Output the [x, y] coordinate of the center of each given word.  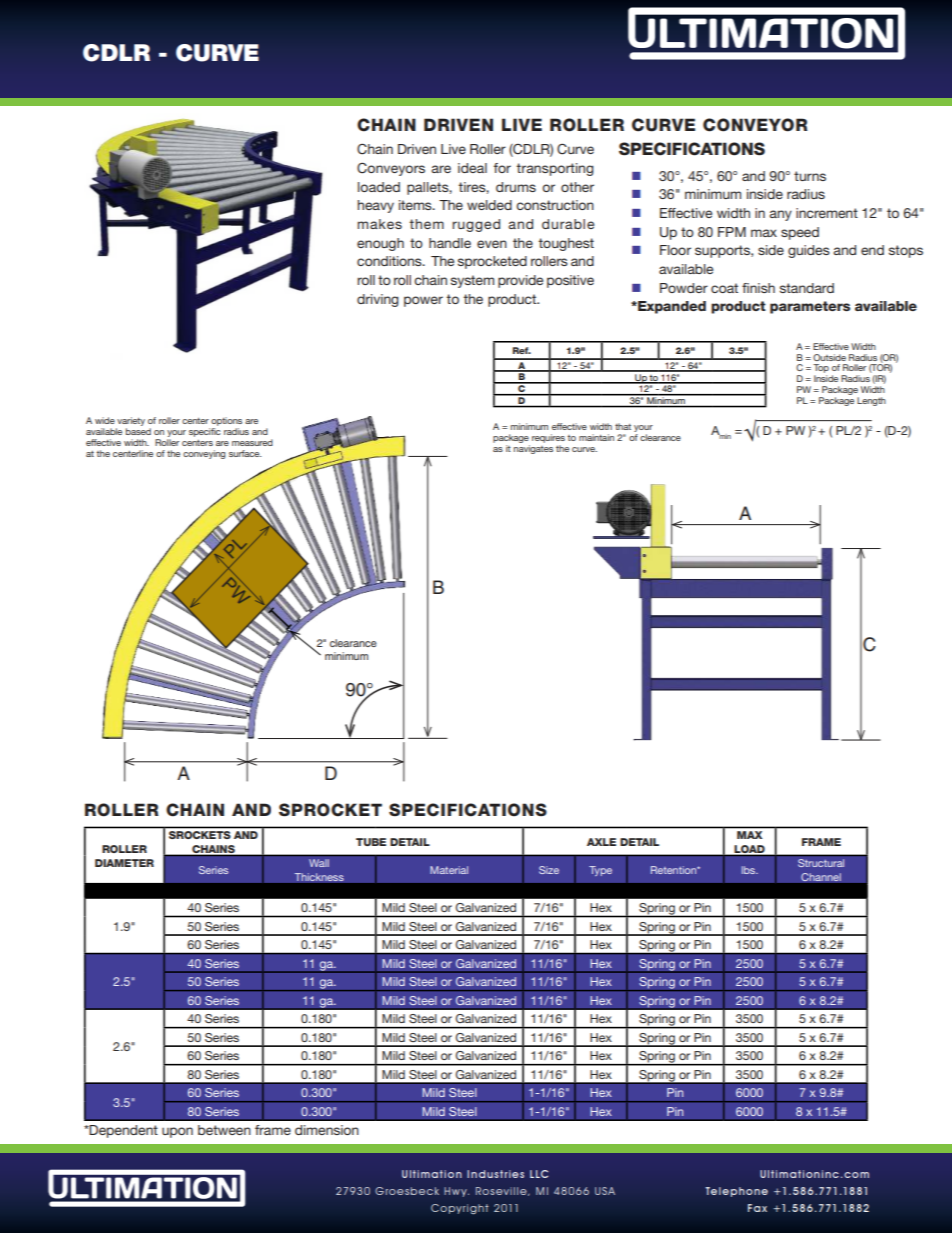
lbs [749, 870]
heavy [375, 206]
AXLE [601, 842]
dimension [327, 1130]
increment [827, 213]
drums [516, 187]
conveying [204, 454]
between [224, 1130]
